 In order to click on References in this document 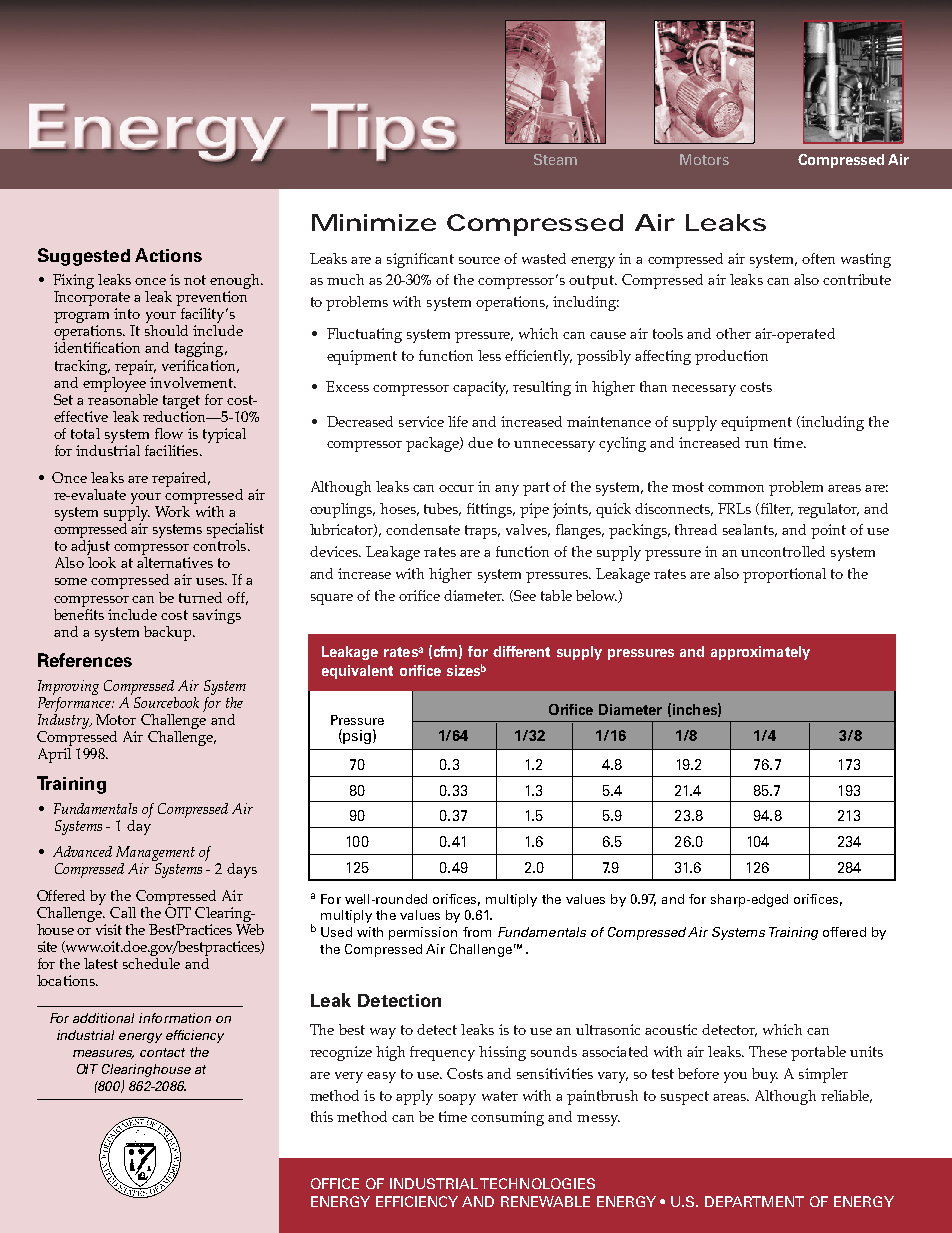, I will do `click(85, 660)`.
